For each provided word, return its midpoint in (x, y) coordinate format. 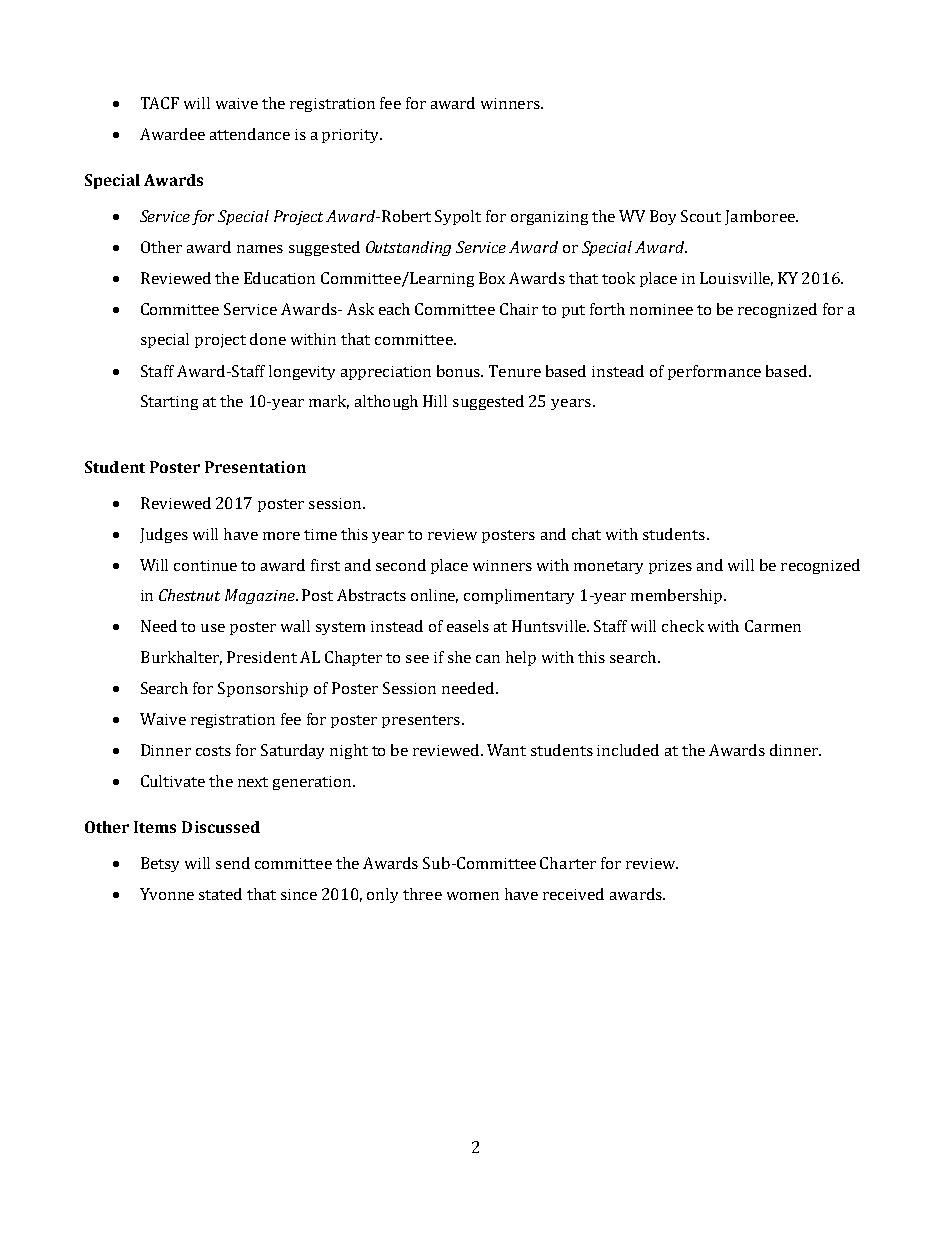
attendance (250, 134)
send (233, 863)
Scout (701, 216)
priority (352, 136)
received (573, 894)
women (473, 896)
